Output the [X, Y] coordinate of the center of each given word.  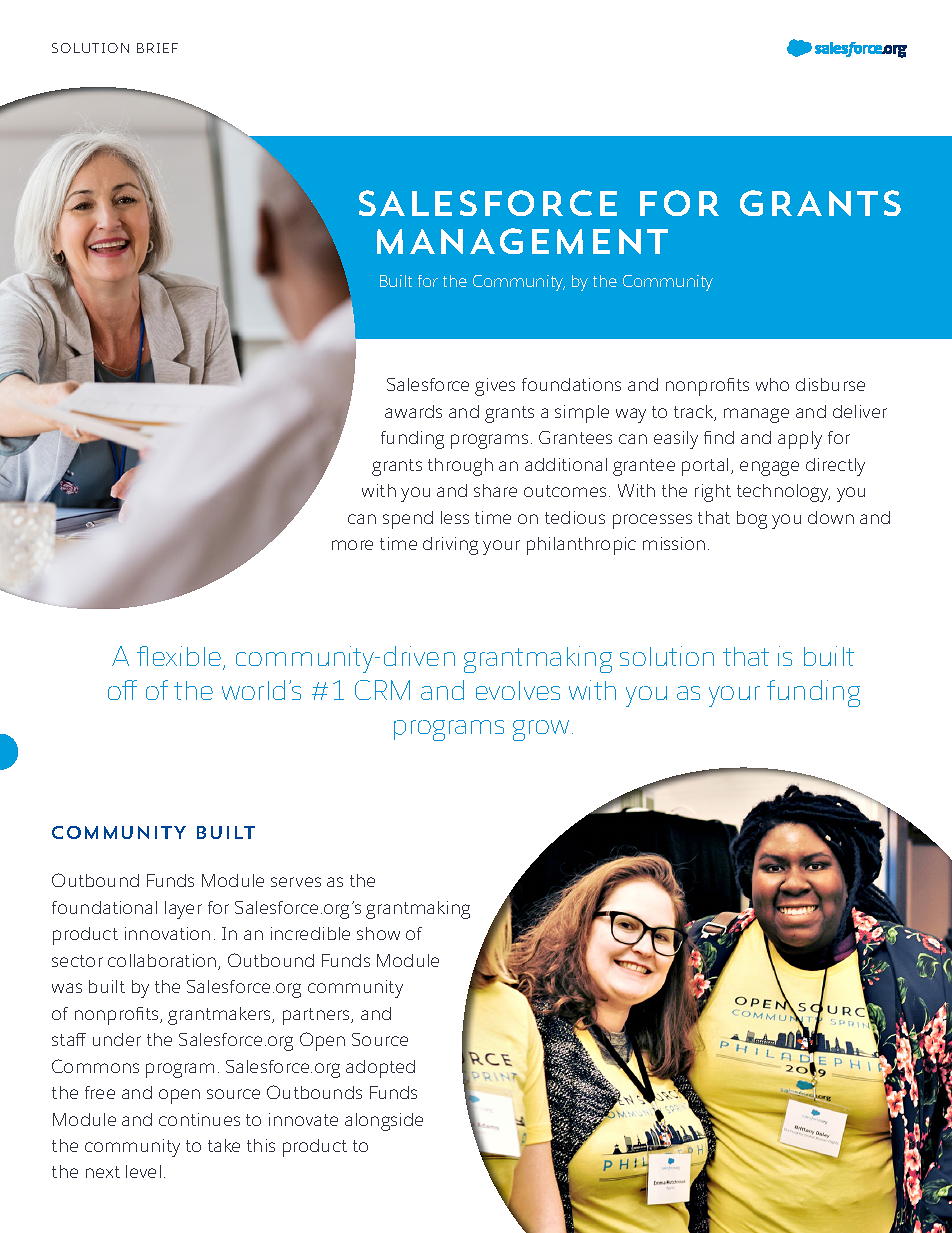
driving [450, 546]
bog [752, 520]
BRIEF [157, 48]
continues [199, 1119]
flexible [179, 656]
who [772, 384]
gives [495, 387]
